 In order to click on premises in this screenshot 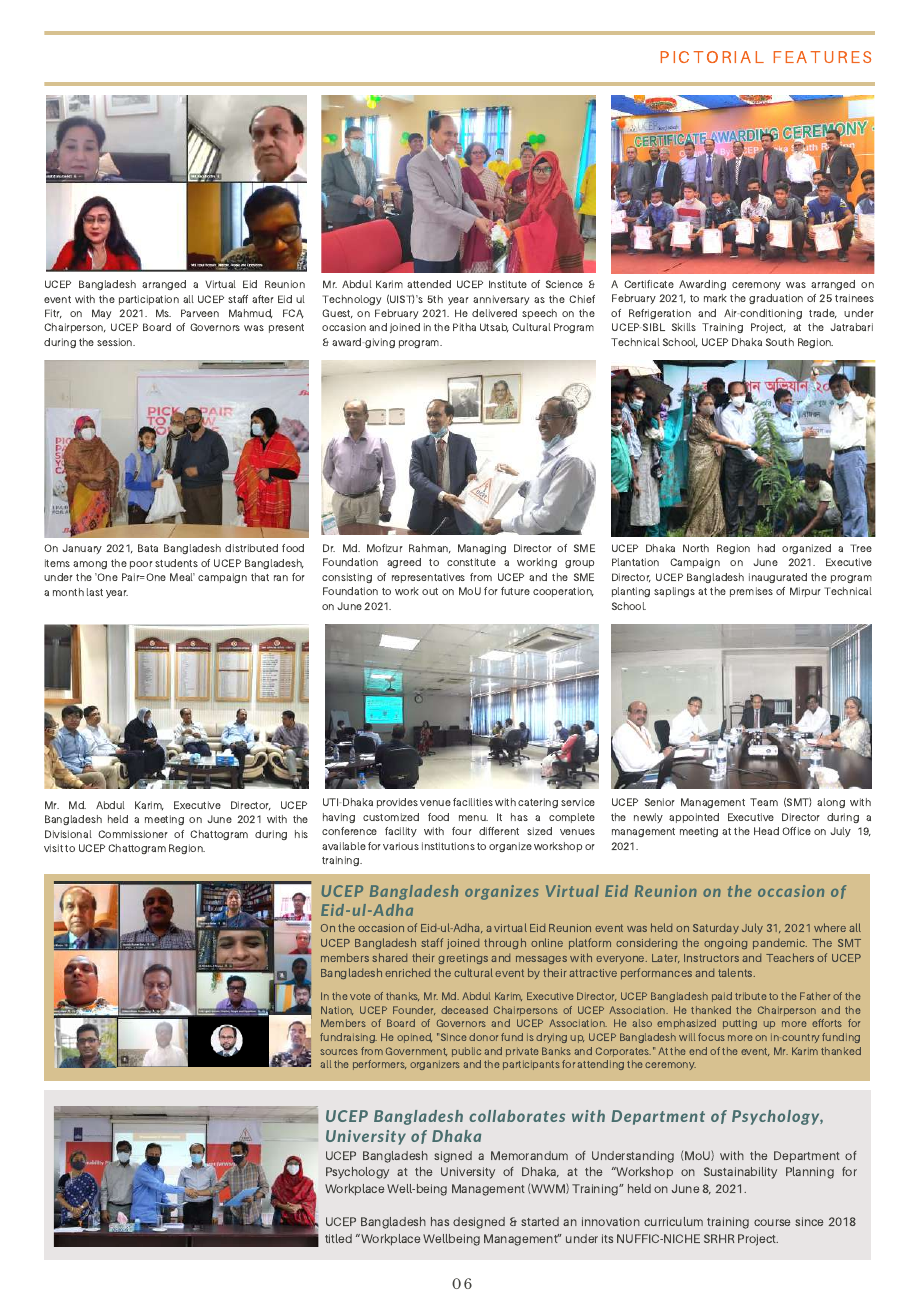, I will do `click(751, 592)`.
